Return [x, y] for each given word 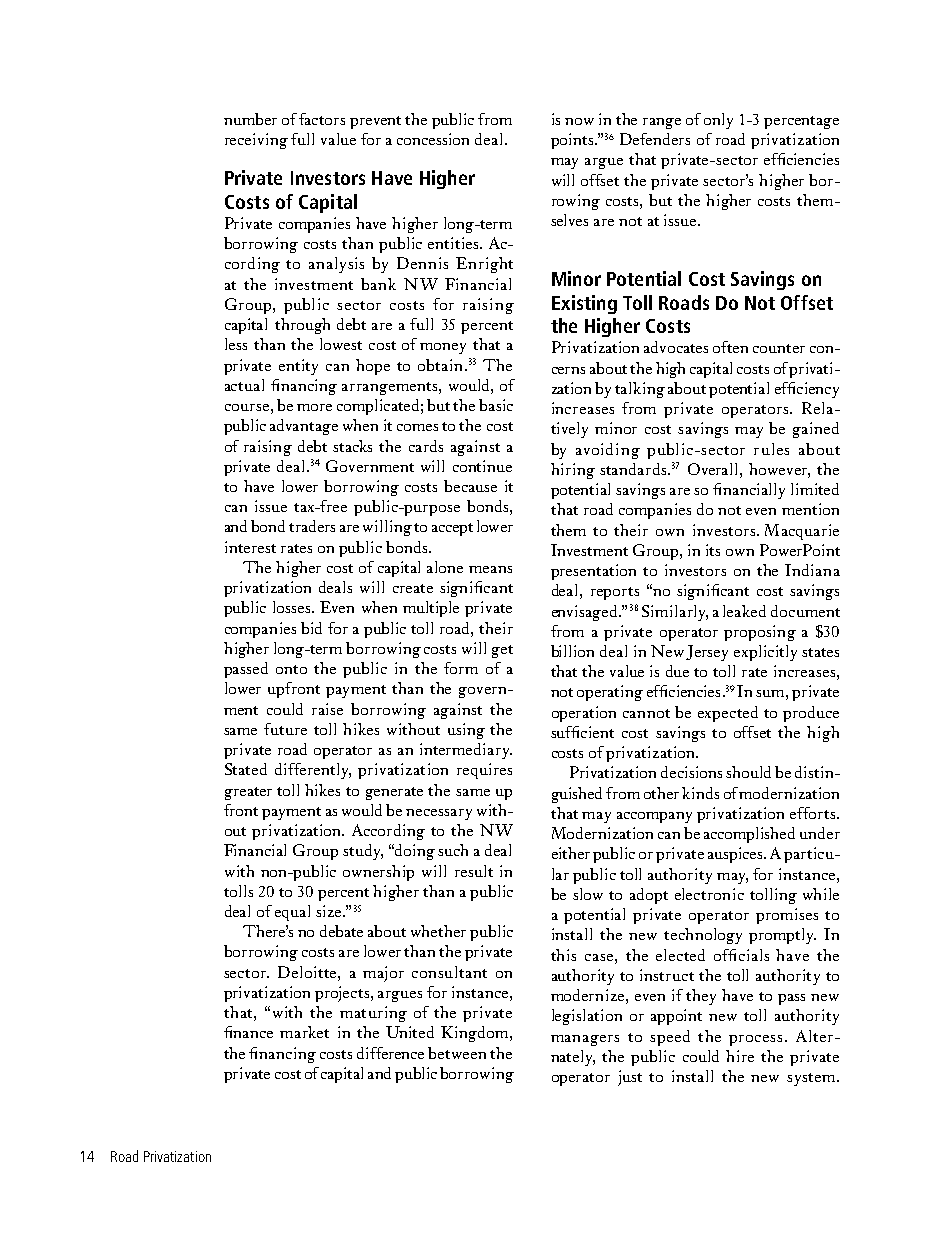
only [718, 121]
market [304, 1032]
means [490, 569]
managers [585, 1040]
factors [322, 119]
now [579, 121]
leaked [744, 611]
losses [293, 607]
